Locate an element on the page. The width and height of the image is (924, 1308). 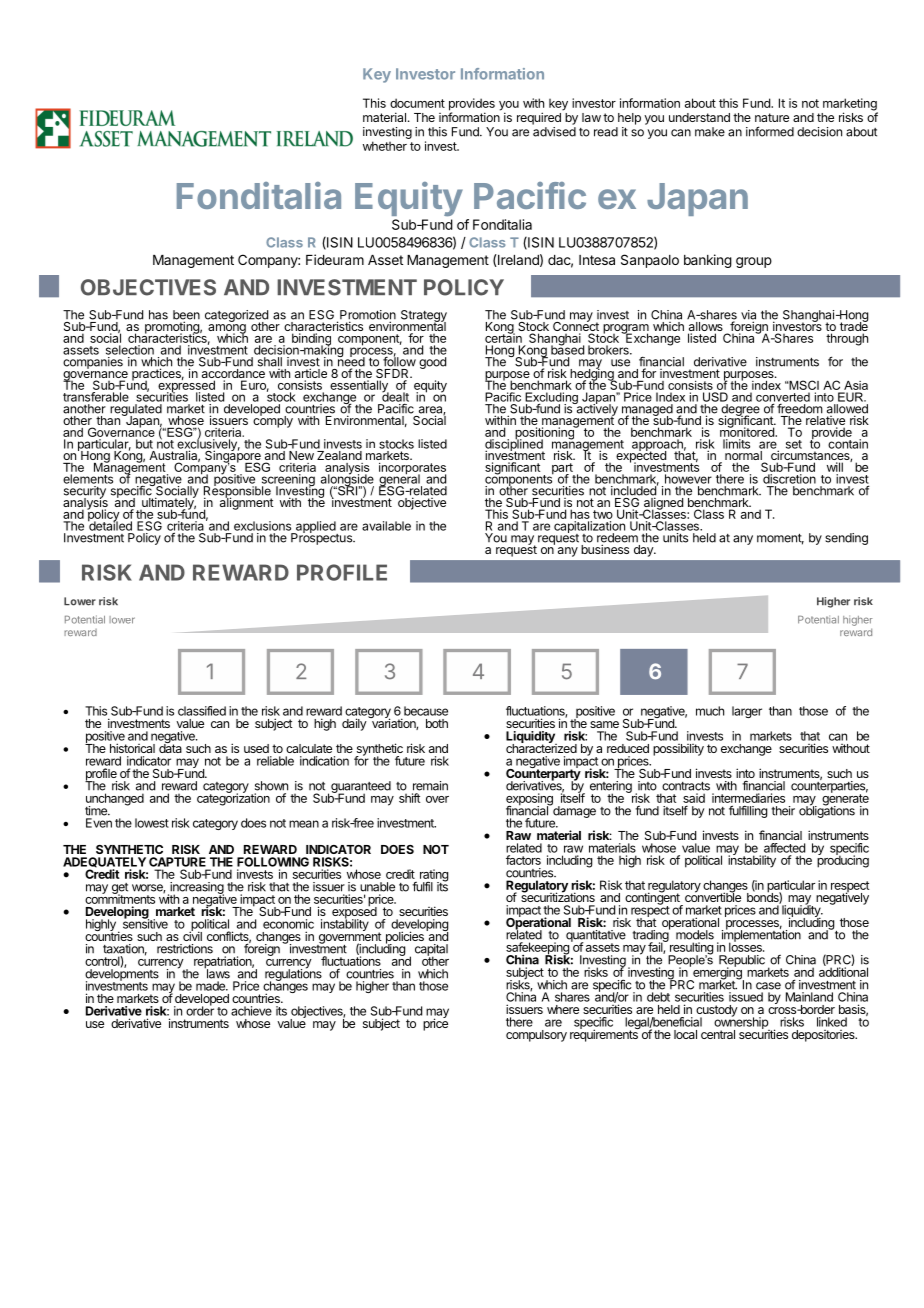
both is located at coordinates (437, 723).
